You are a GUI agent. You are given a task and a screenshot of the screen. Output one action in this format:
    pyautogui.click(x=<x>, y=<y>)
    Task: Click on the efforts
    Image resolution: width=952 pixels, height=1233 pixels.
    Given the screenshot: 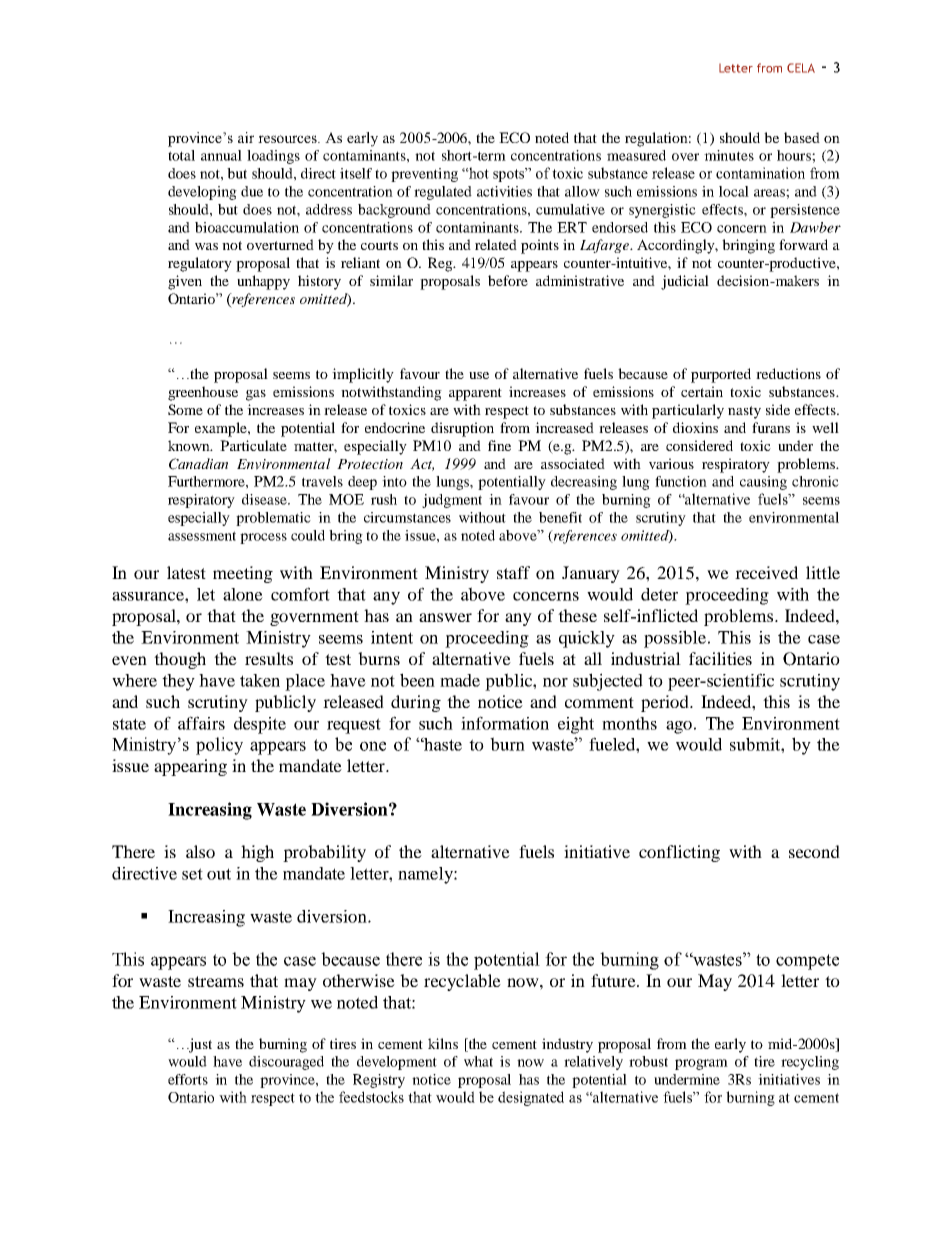 What is the action you would take?
    pyautogui.click(x=188, y=1079)
